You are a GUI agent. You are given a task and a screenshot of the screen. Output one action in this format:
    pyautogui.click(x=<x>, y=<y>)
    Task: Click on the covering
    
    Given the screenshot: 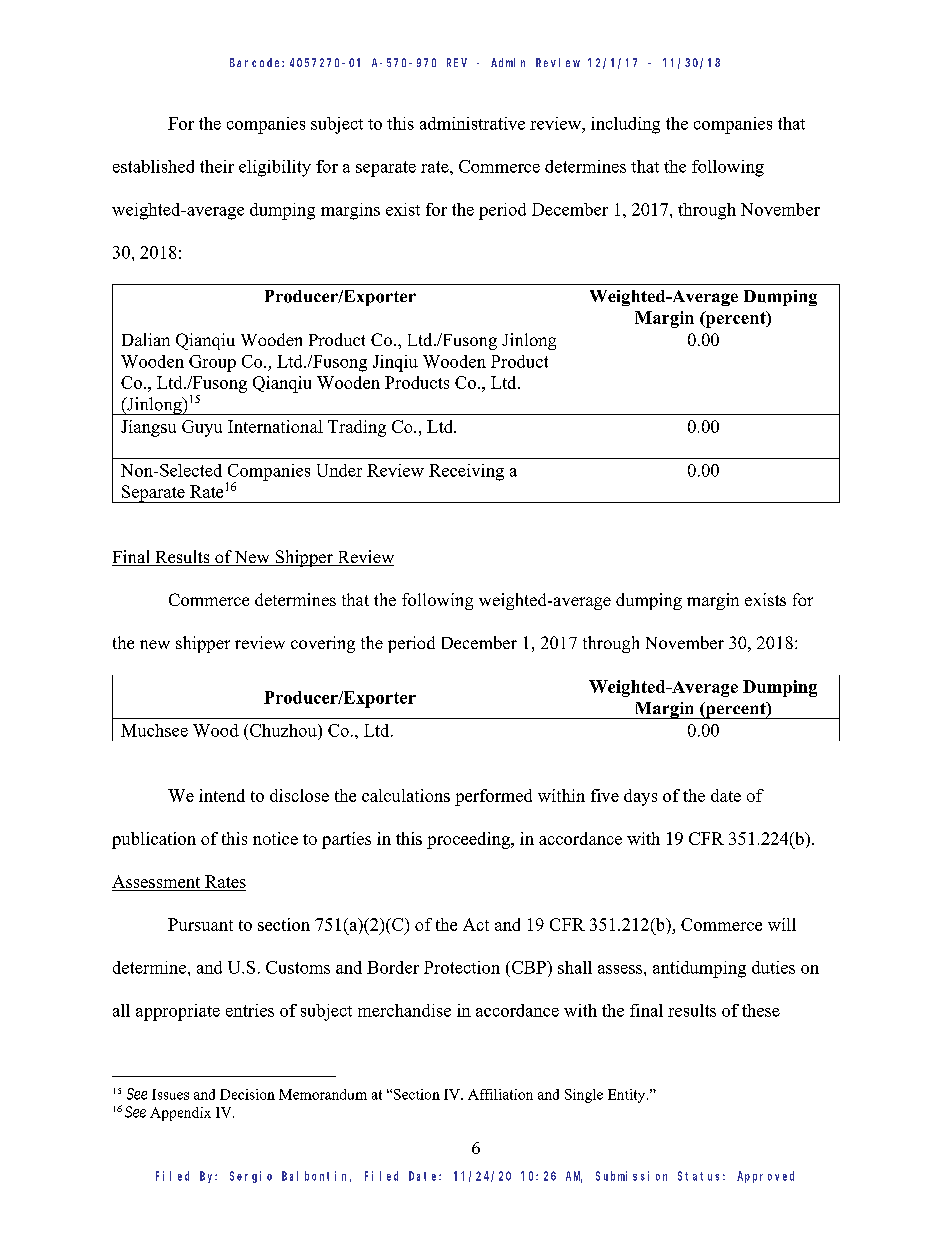 What is the action you would take?
    pyautogui.click(x=323, y=644)
